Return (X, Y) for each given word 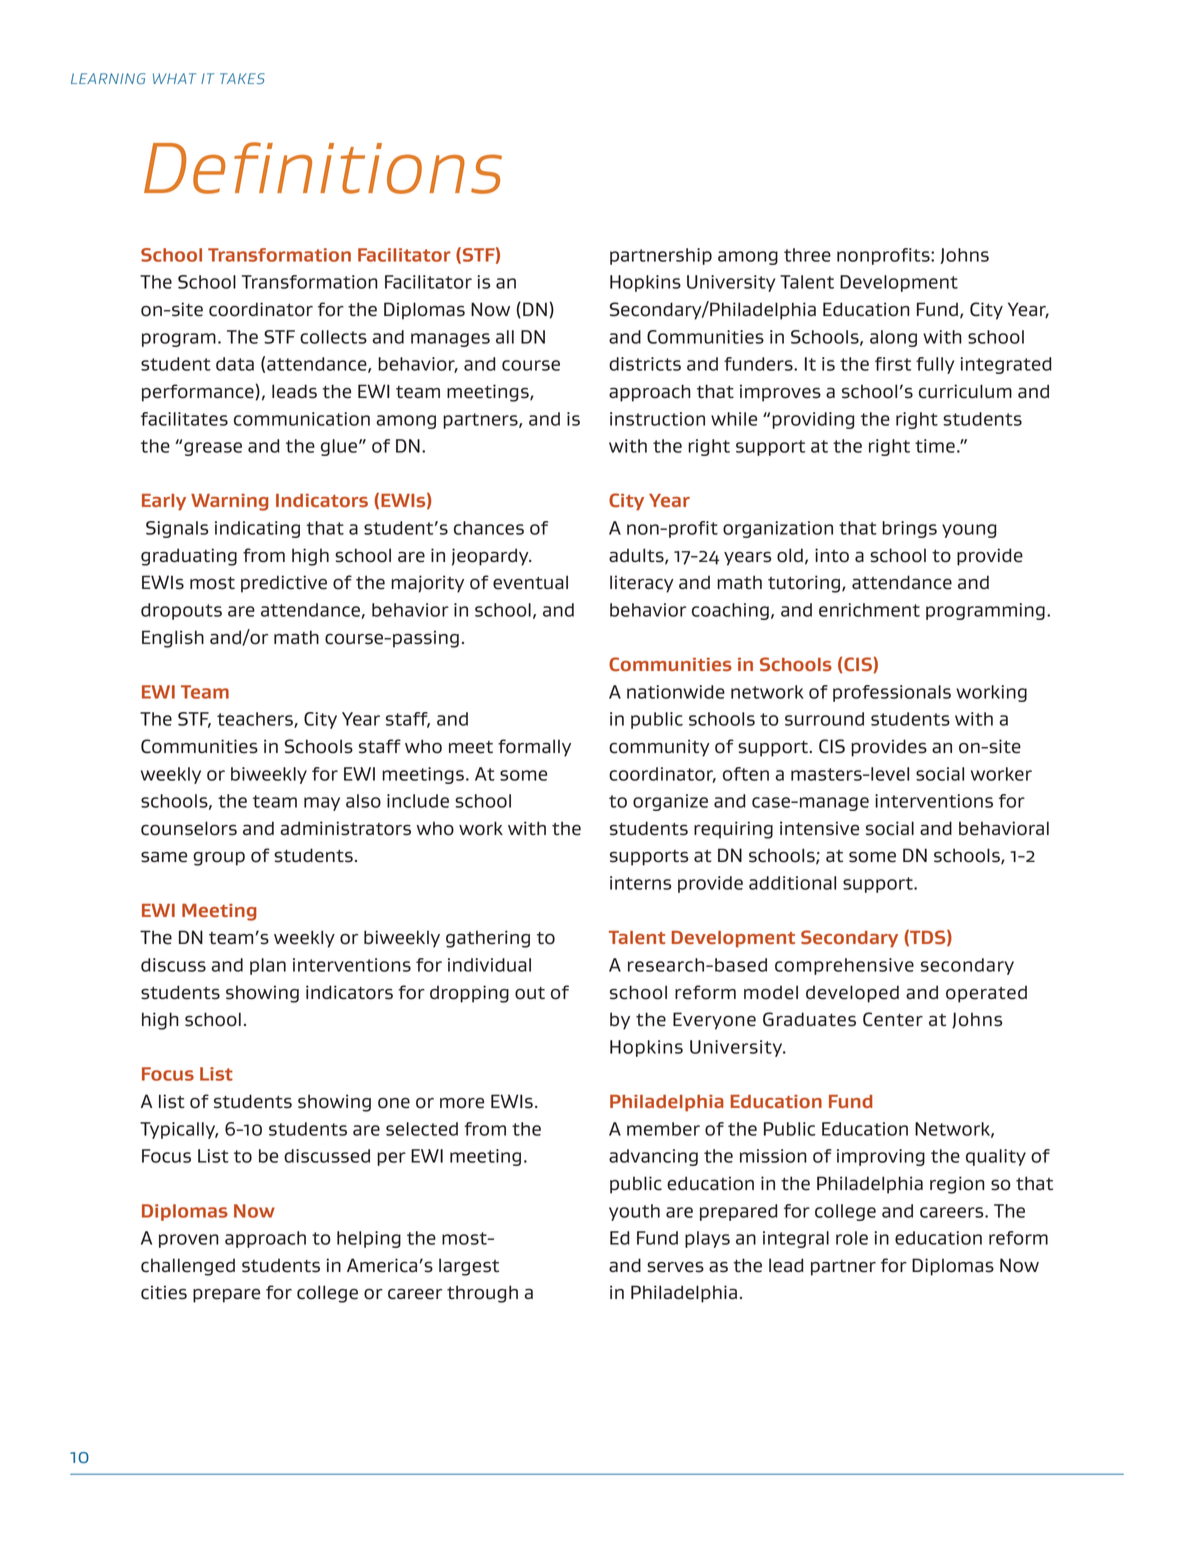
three (807, 255)
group (219, 859)
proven (189, 1241)
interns (640, 883)
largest (469, 1267)
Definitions (323, 168)
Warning (230, 502)
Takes (242, 78)
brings (909, 529)
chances (489, 528)
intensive (819, 828)
